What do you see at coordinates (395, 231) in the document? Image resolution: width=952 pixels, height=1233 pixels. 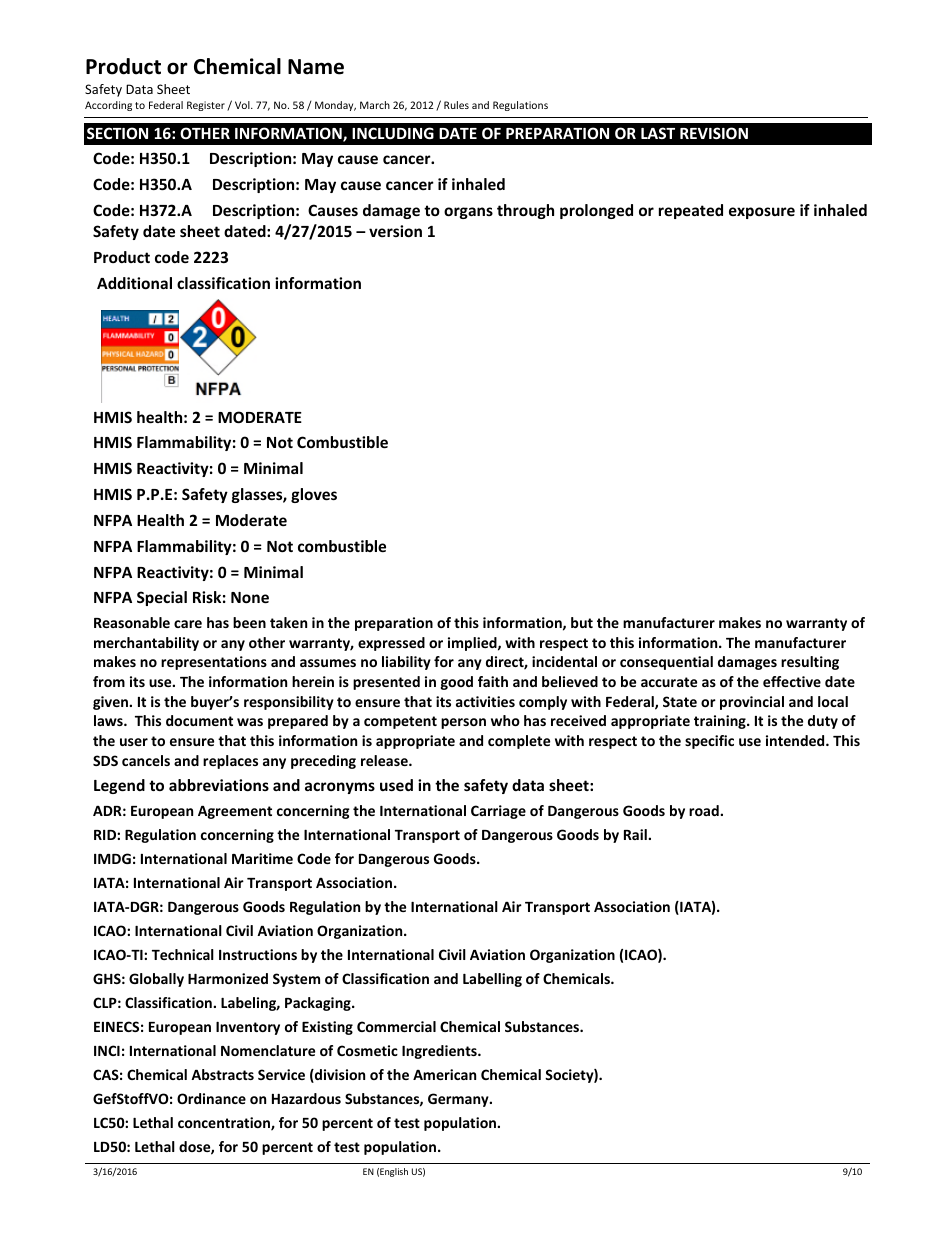 I see `version` at bounding box center [395, 231].
